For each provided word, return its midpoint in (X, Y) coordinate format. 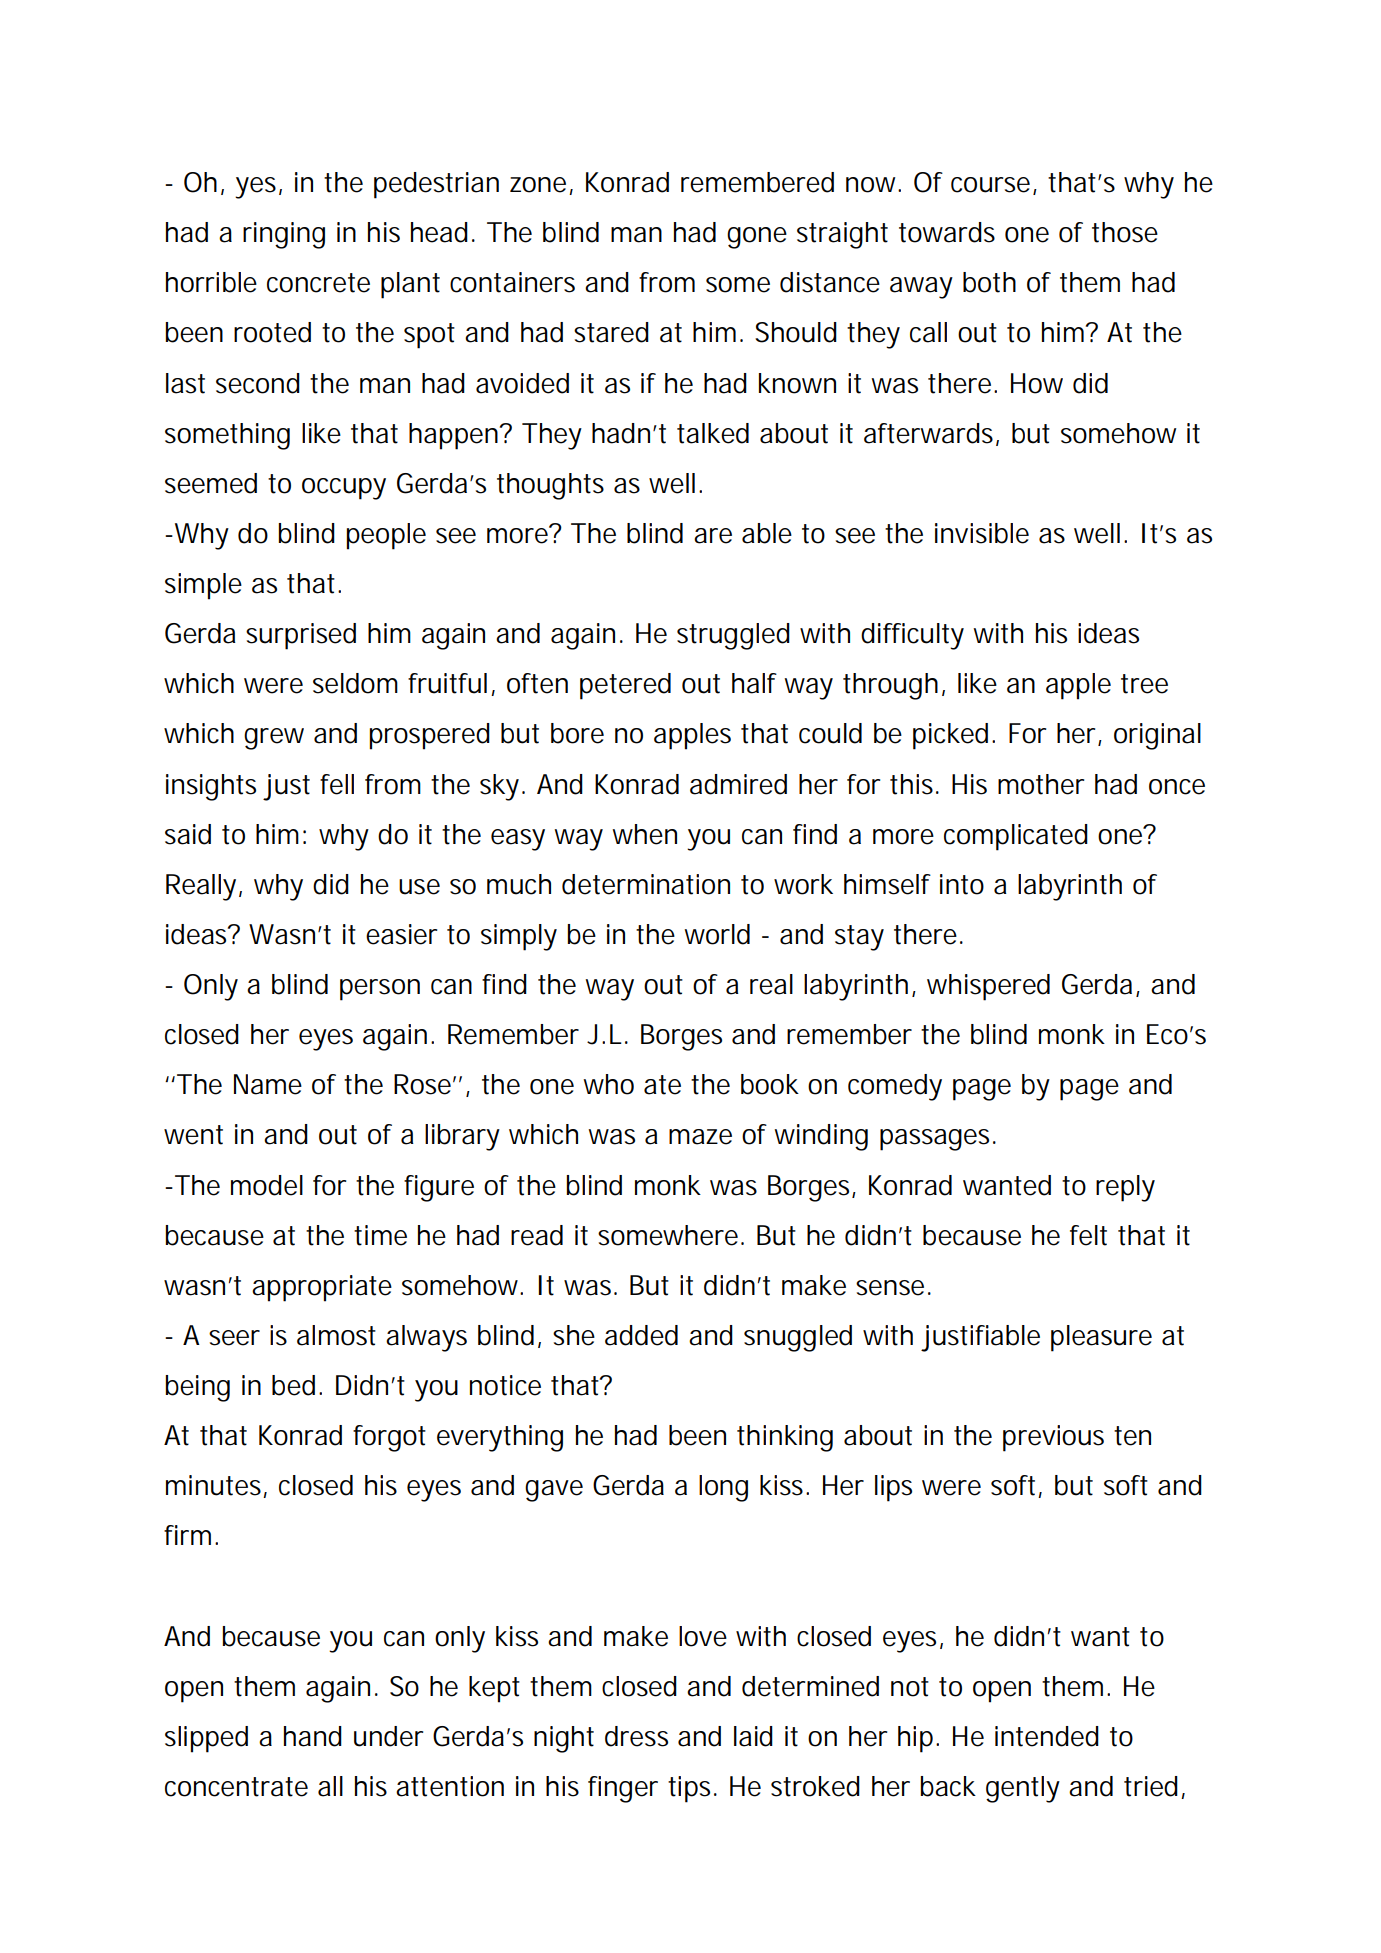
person (380, 990)
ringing (284, 235)
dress (636, 1736)
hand (313, 1736)
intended (1047, 1736)
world (717, 934)
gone (757, 238)
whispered (988, 987)
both (989, 282)
